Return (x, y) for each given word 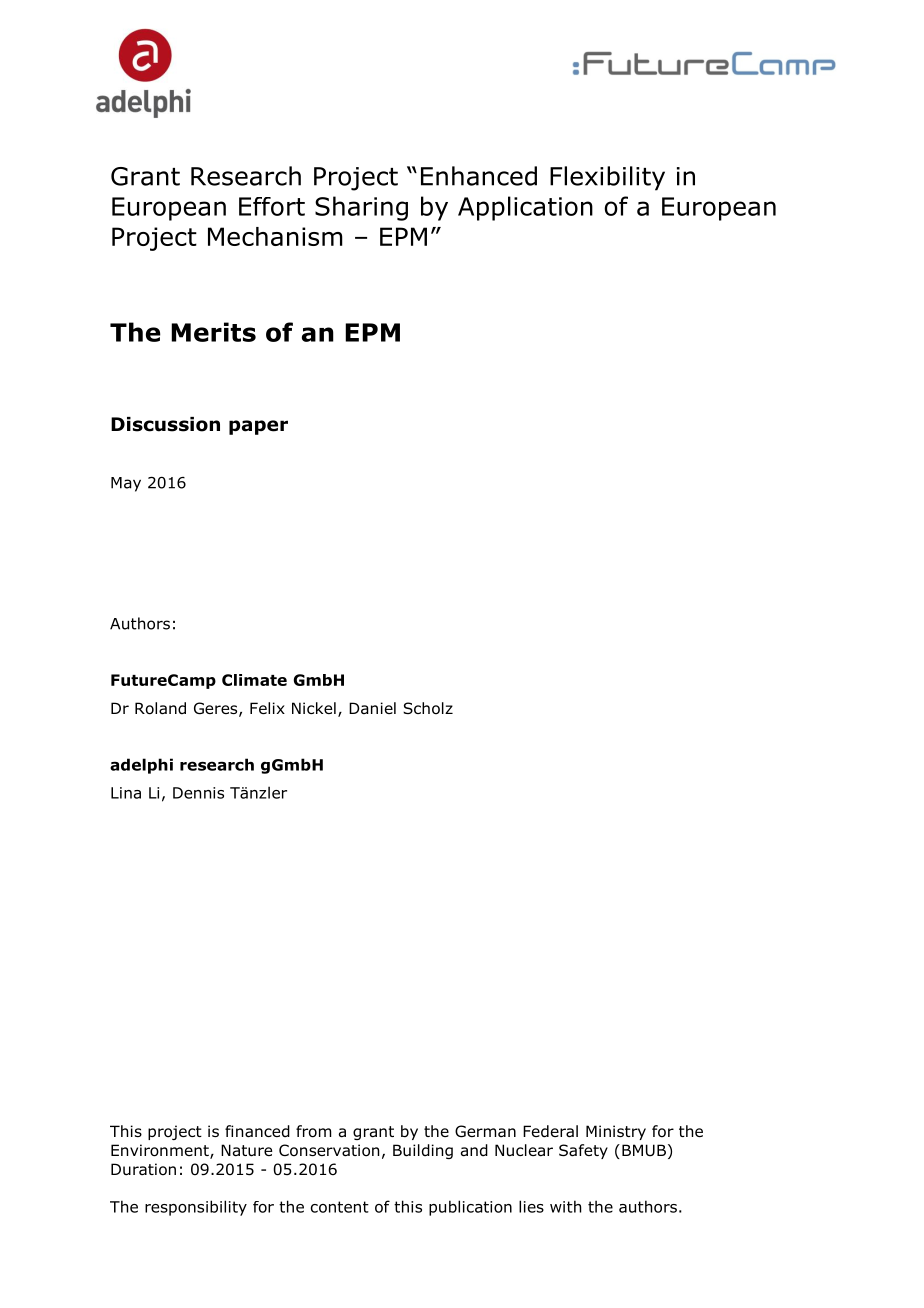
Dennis (198, 793)
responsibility (196, 1208)
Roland (160, 708)
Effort (272, 206)
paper (258, 427)
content (340, 1207)
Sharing (361, 208)
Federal (550, 1131)
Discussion (165, 424)
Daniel (372, 708)
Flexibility (607, 178)
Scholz (428, 708)
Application (525, 208)
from (313, 1131)
